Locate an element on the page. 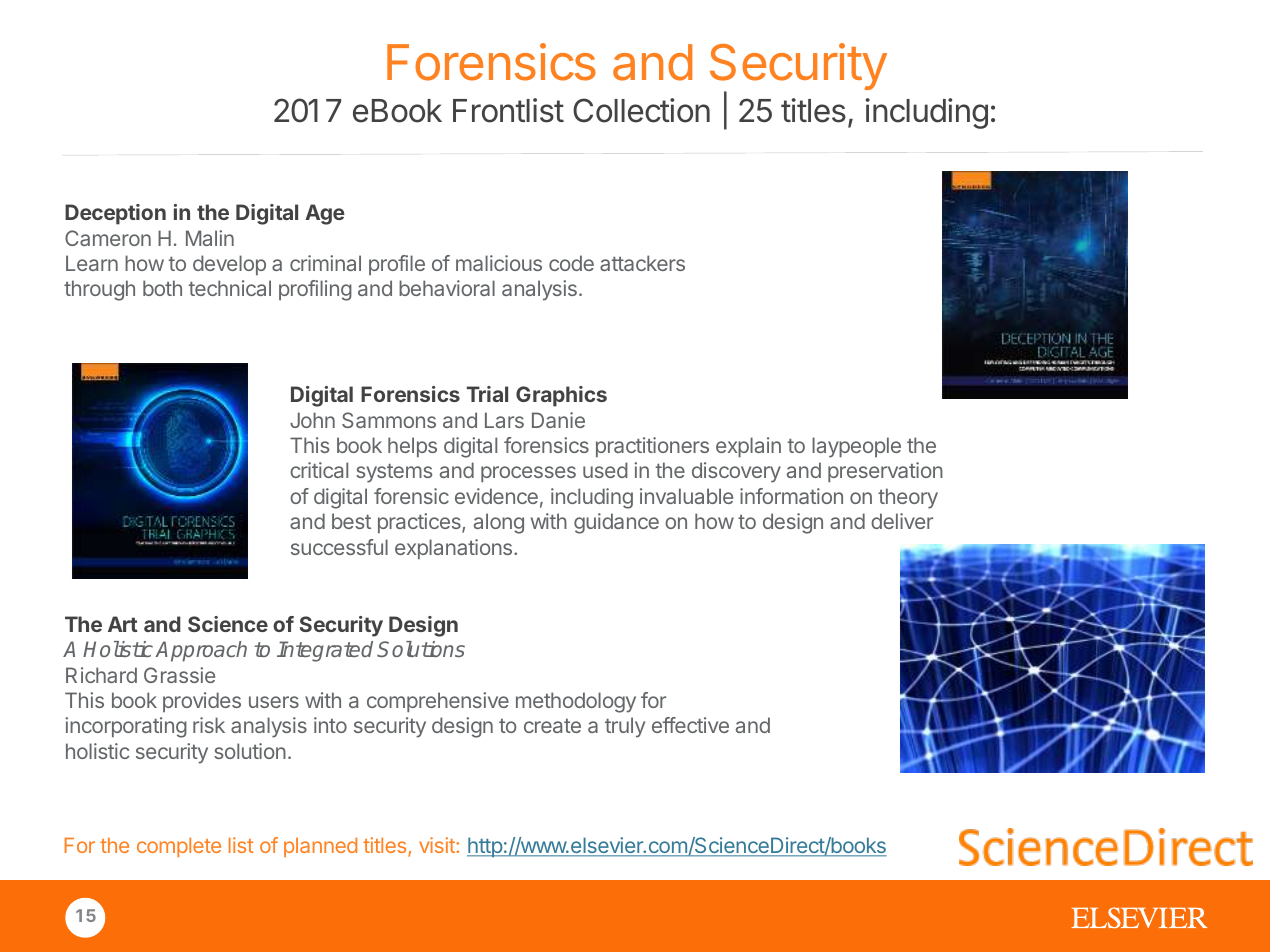 Image resolution: width=1270 pixels, height=952 pixels. both is located at coordinates (162, 288).
